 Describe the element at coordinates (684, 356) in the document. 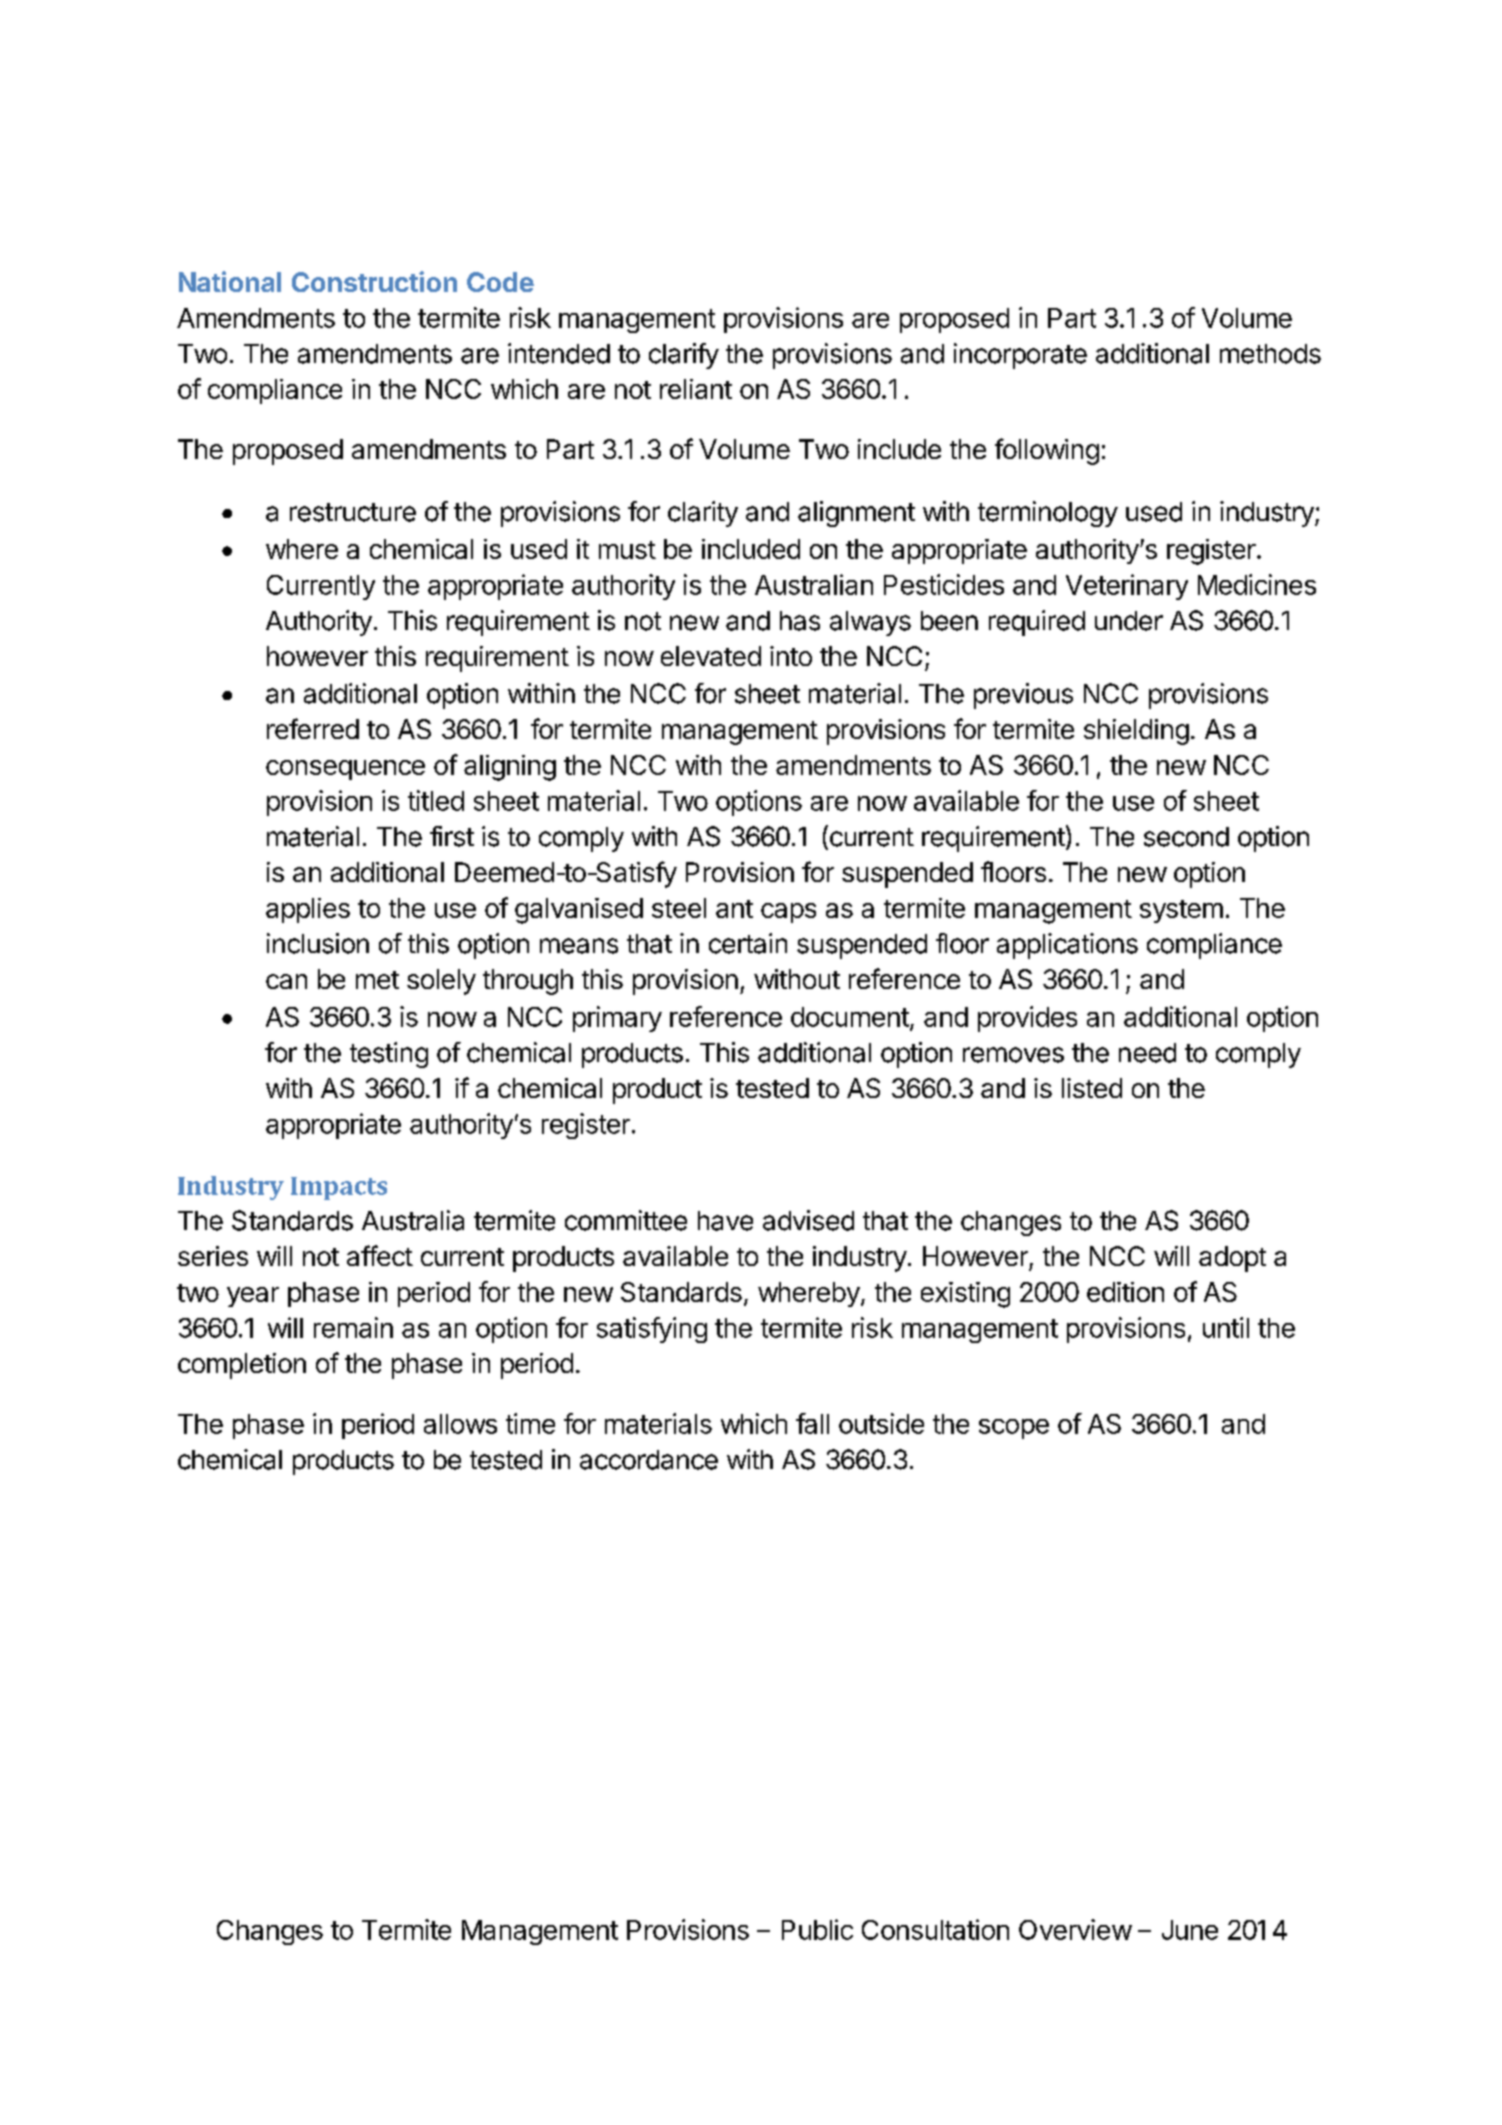

I see `clarify` at that location.
